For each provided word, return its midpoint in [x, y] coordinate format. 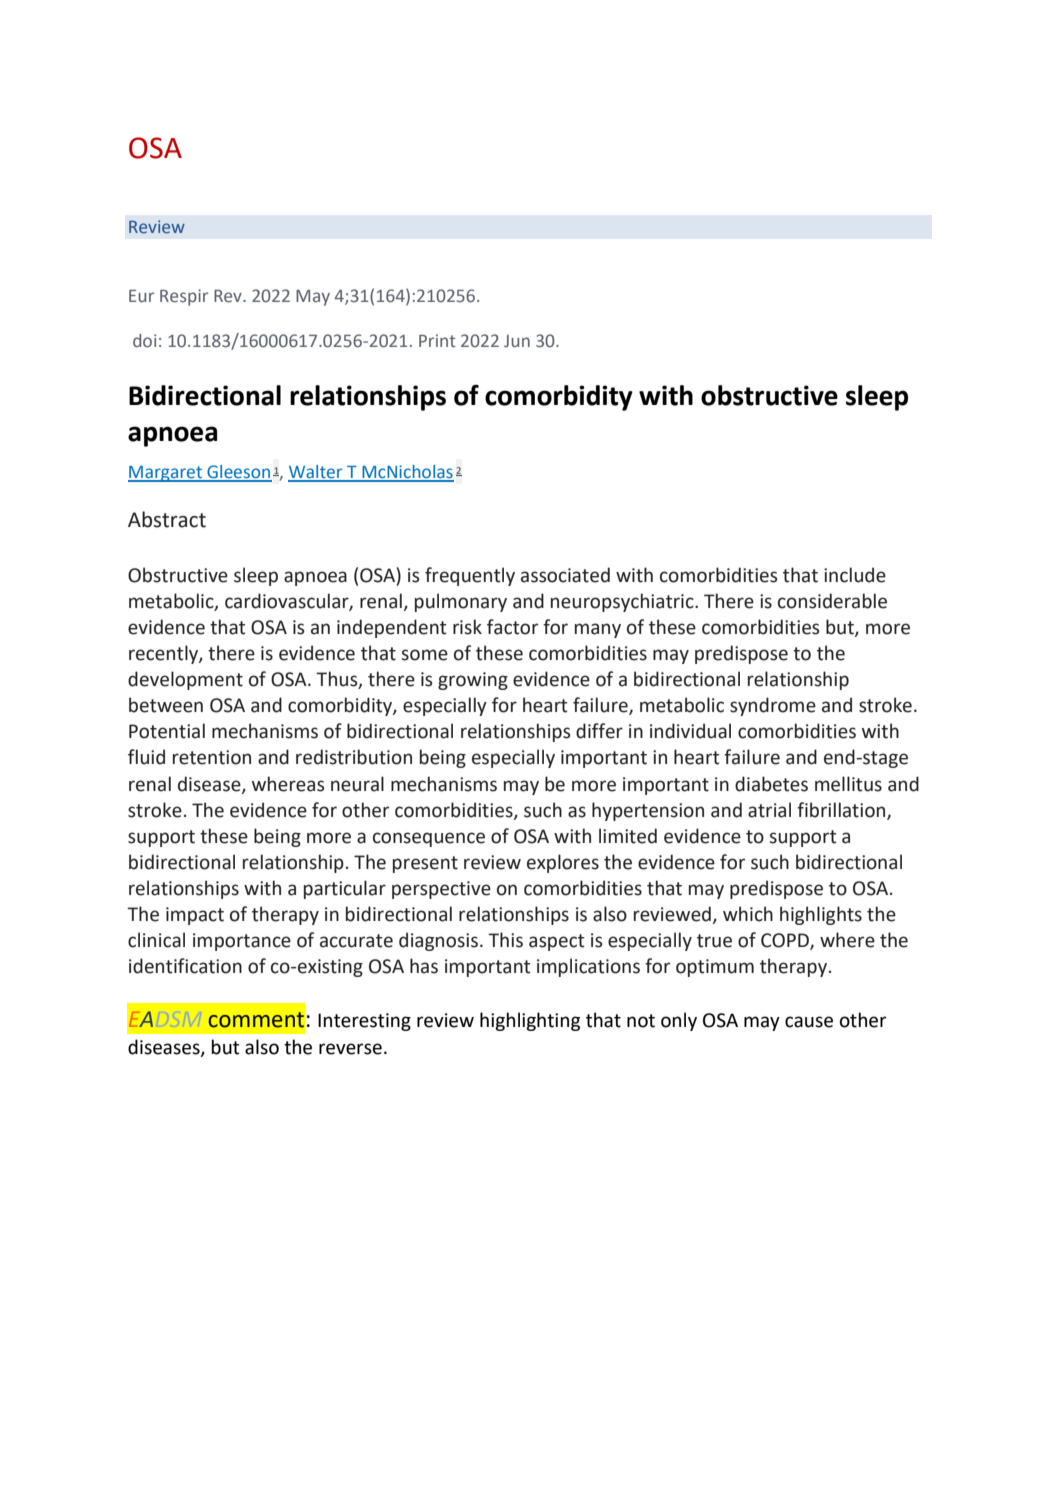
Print [437, 341]
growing [473, 681]
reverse [350, 1049]
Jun [517, 341]
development [185, 680]
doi [144, 341]
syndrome [773, 706]
